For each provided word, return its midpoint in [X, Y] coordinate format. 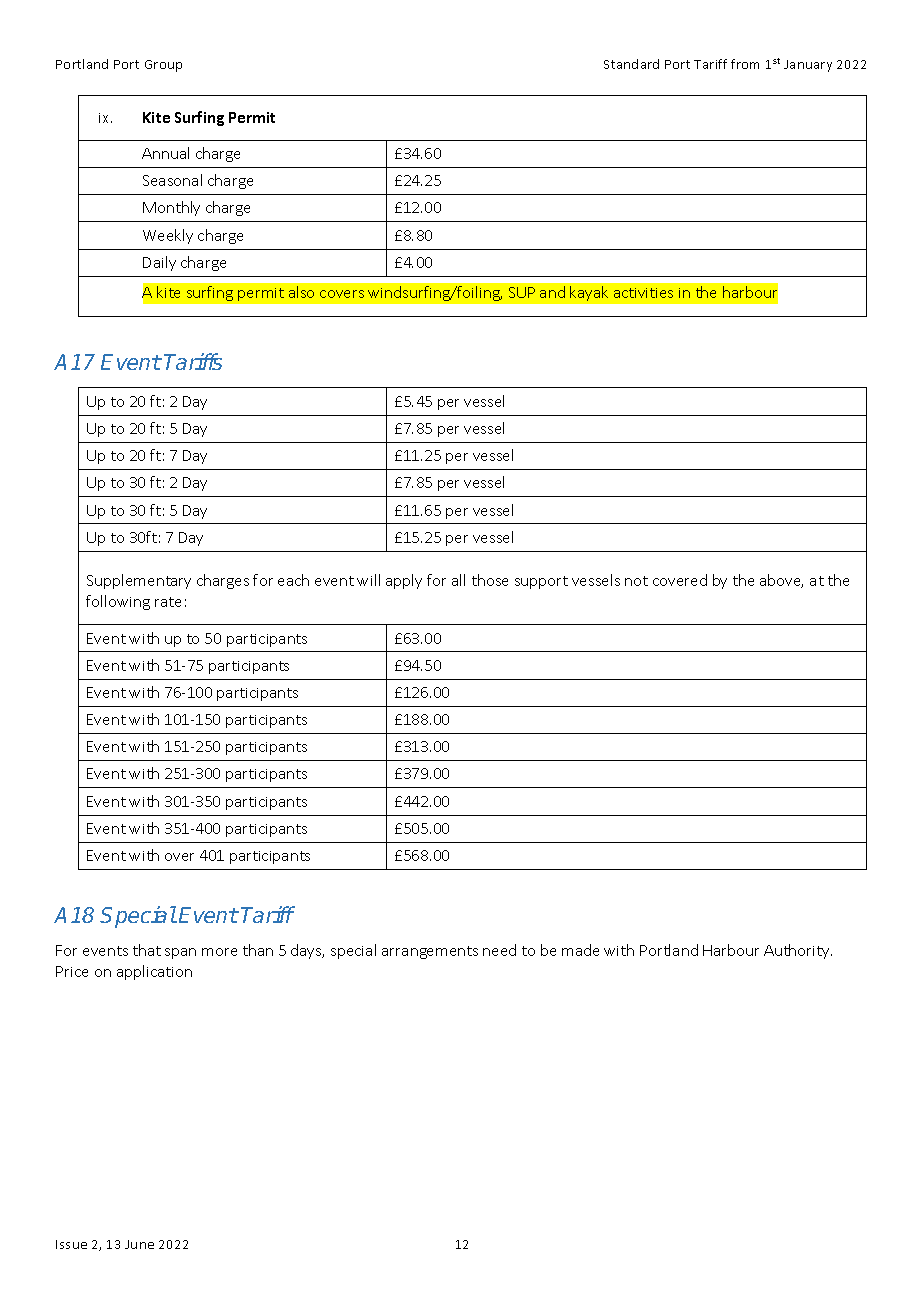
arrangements [430, 952]
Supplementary [139, 581]
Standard [631, 64]
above [781, 581]
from [745, 64]
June [139, 1244]
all [458, 580]
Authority [798, 951]
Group [163, 66]
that [147, 950]
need [499, 950]
